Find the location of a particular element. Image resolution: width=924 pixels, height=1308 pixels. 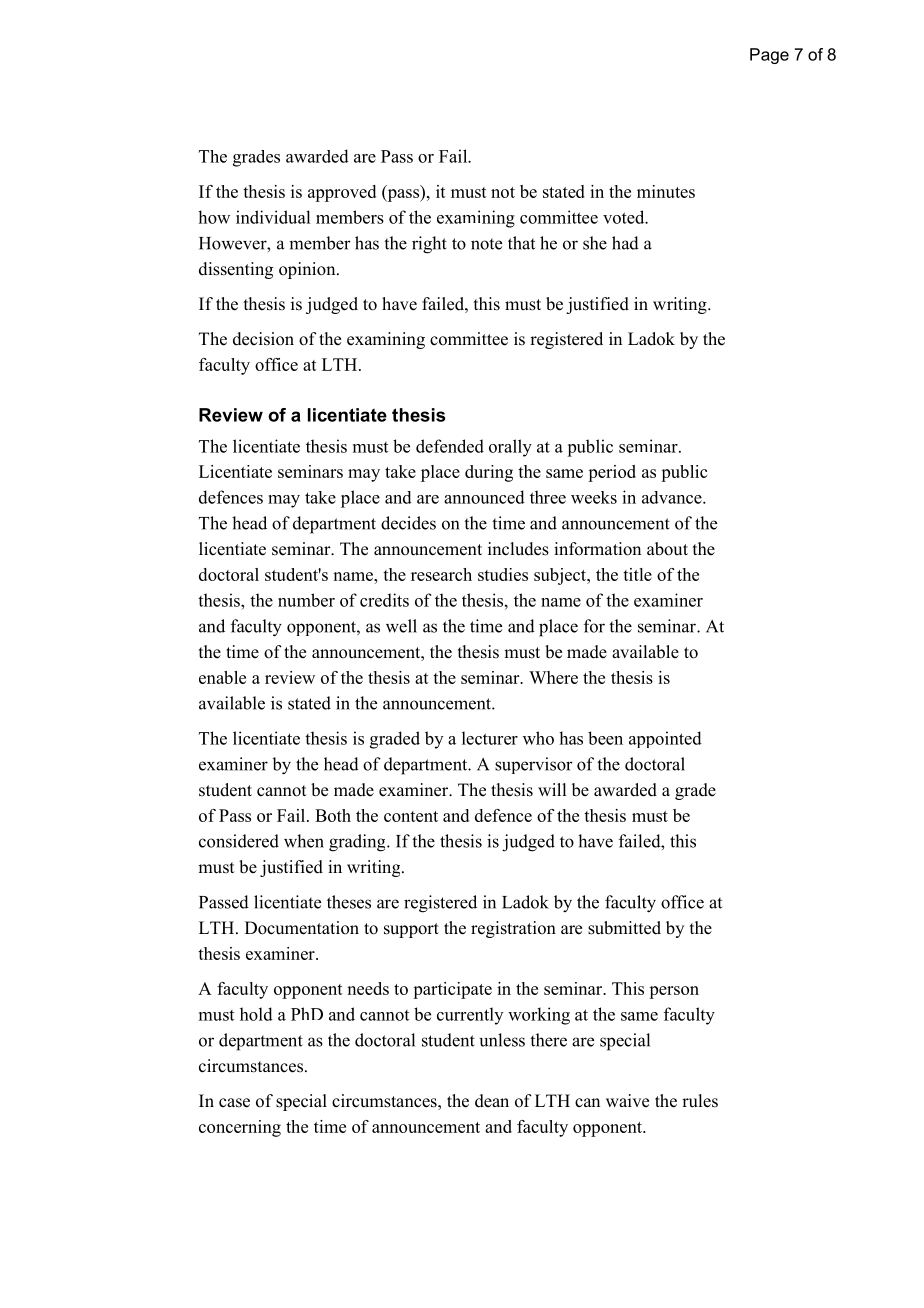

will is located at coordinates (552, 789).
